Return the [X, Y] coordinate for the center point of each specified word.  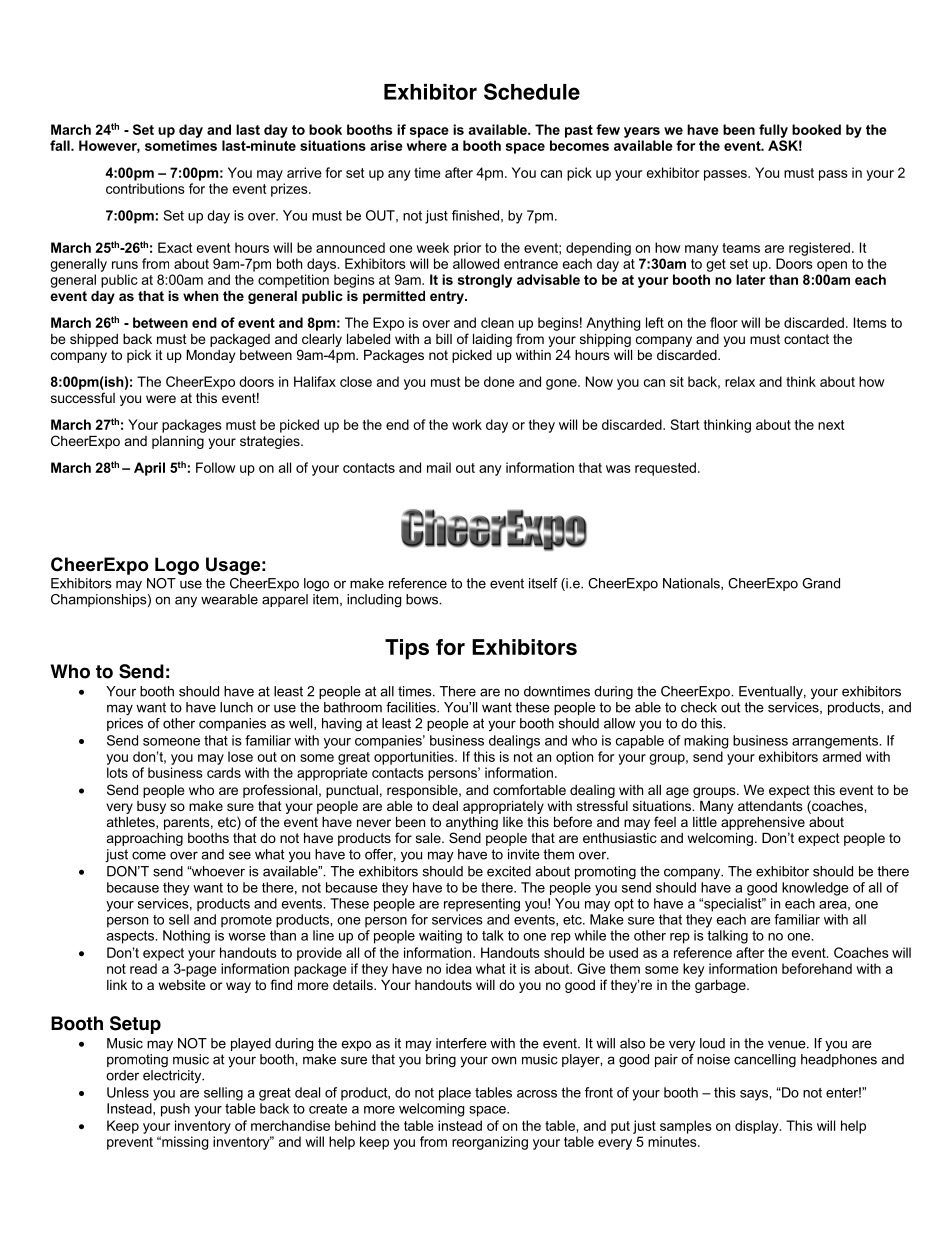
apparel [285, 600]
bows [423, 599]
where [426, 145]
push [175, 1110]
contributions [145, 188]
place [455, 1094]
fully [773, 131]
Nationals [692, 584]
